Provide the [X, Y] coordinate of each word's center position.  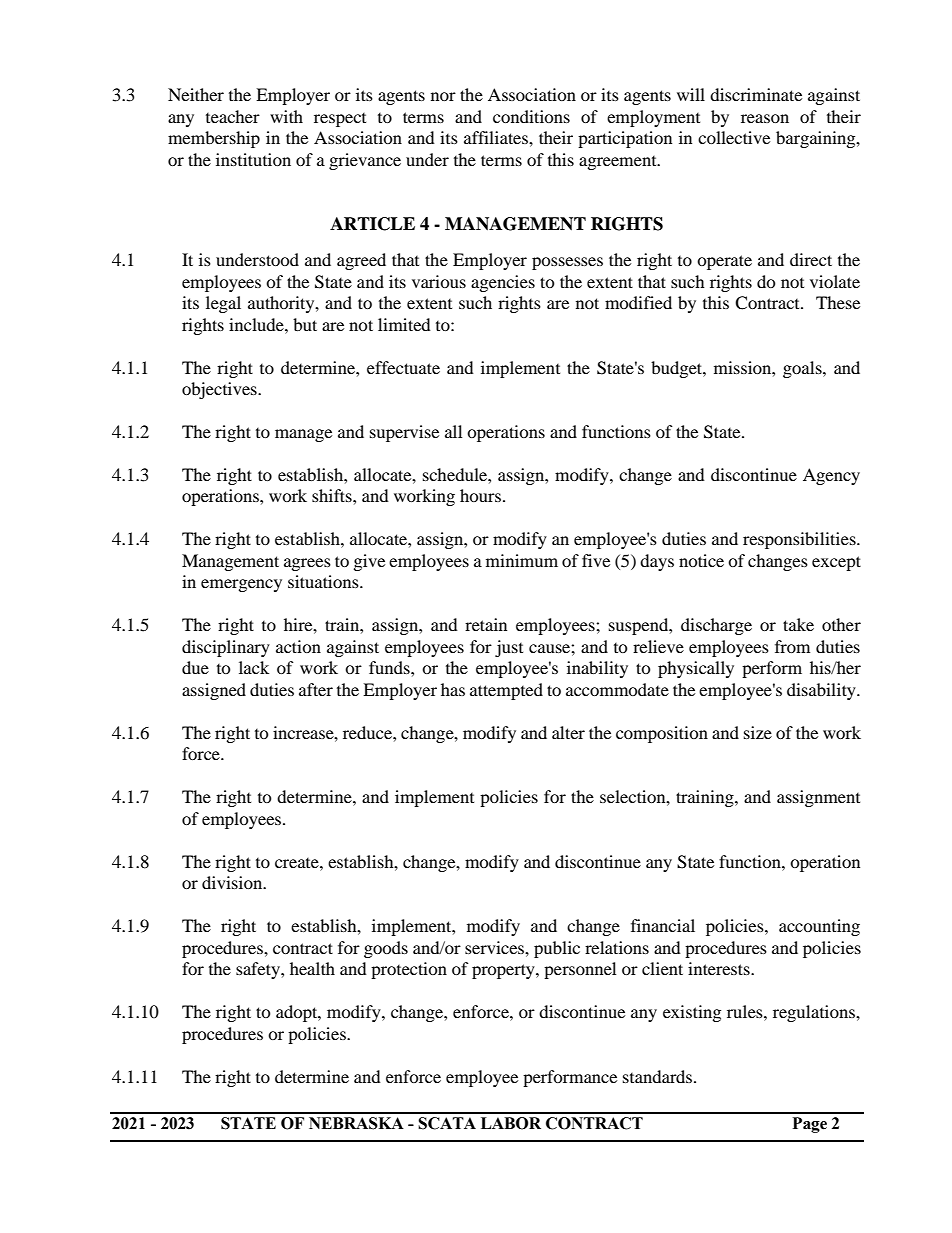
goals [803, 369]
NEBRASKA [356, 1123]
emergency [241, 585]
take [798, 624]
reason [765, 118]
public [557, 949]
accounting [819, 927]
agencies [503, 283]
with [286, 116]
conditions [531, 116]
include [257, 324]
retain [486, 624]
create [298, 863]
